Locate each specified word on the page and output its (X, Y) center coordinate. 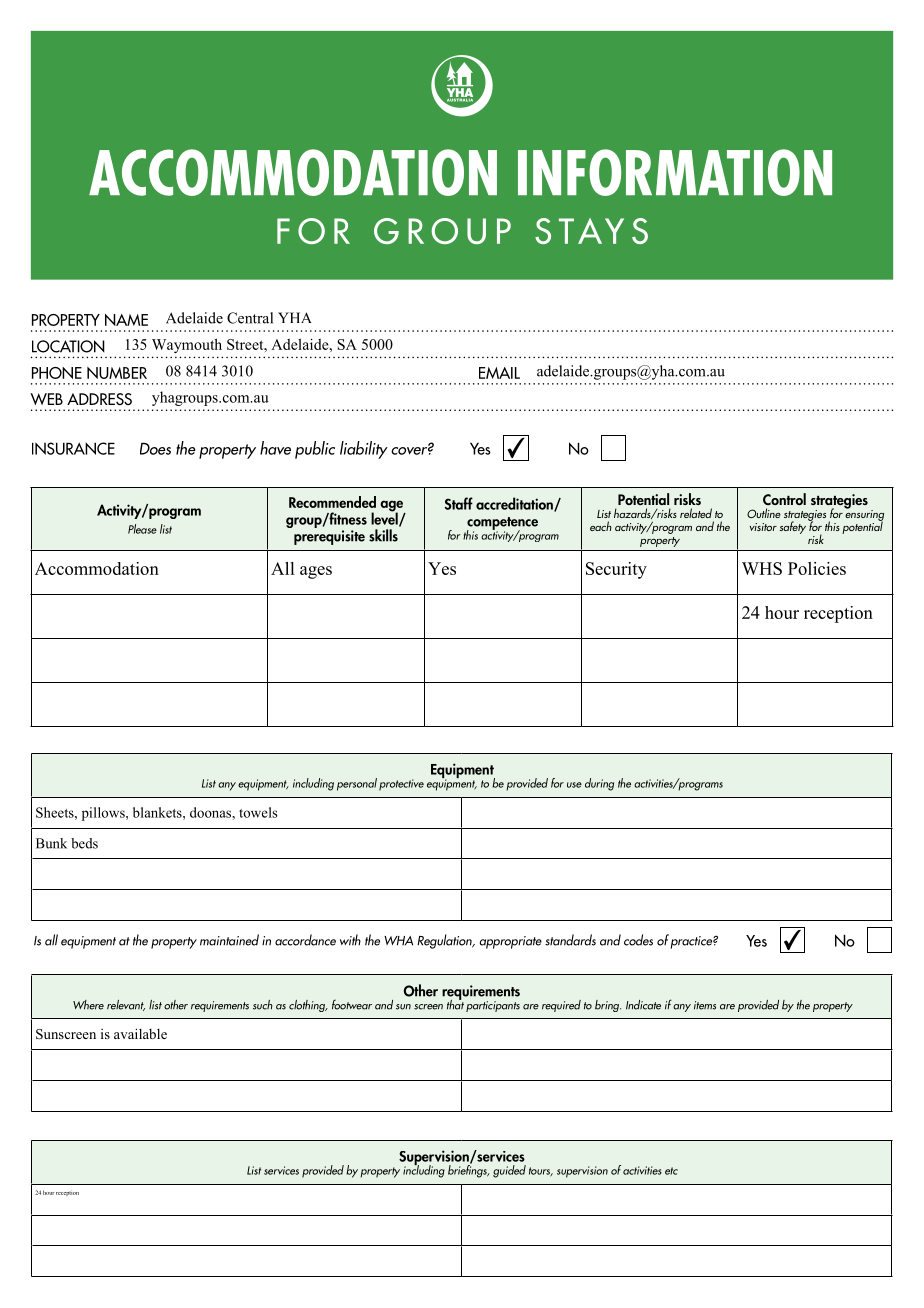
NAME (126, 320)
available (140, 1033)
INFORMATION (675, 172)
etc (671, 1171)
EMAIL (499, 373)
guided (509, 1171)
